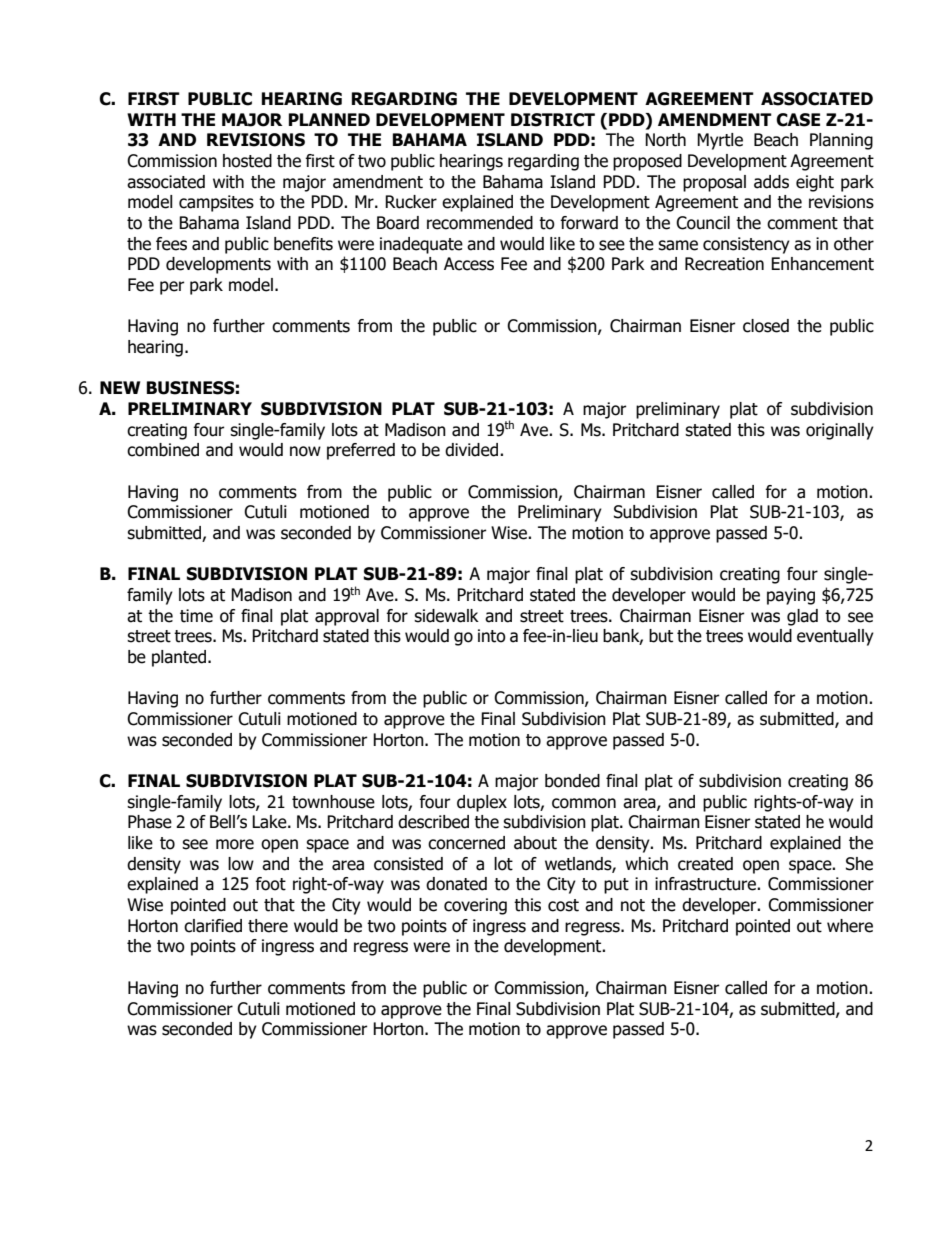 This screenshot has height=1233, width=952. I want to click on paying, so click(791, 596).
